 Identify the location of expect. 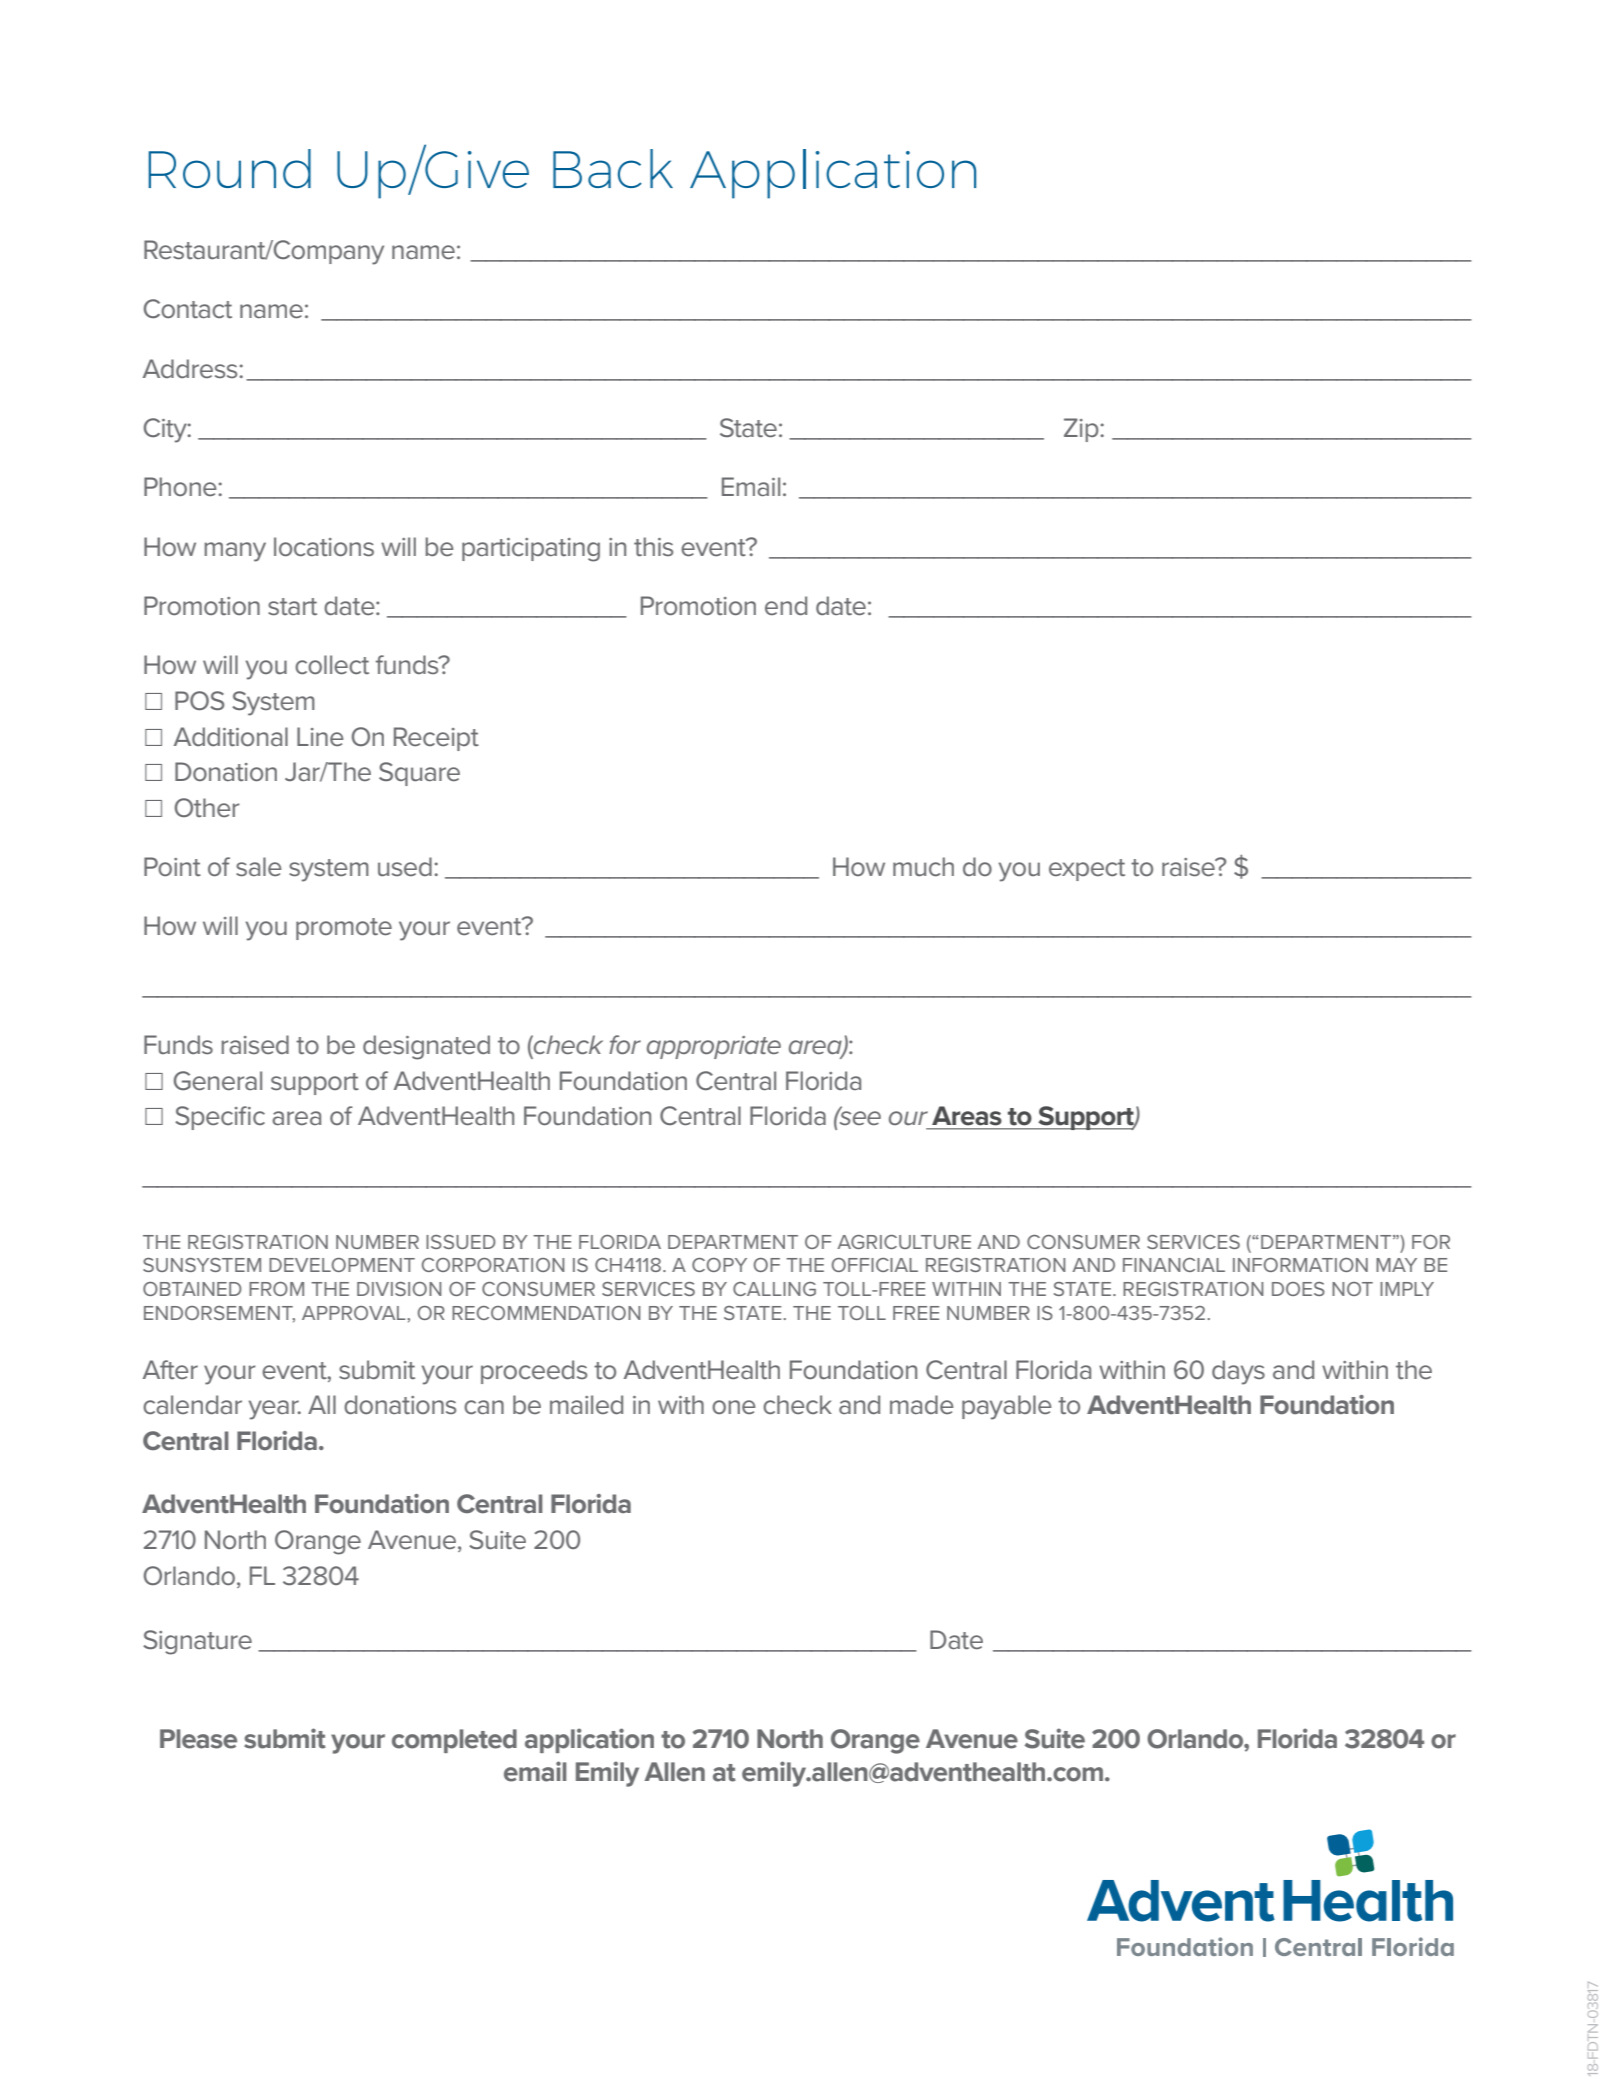
(1087, 870).
